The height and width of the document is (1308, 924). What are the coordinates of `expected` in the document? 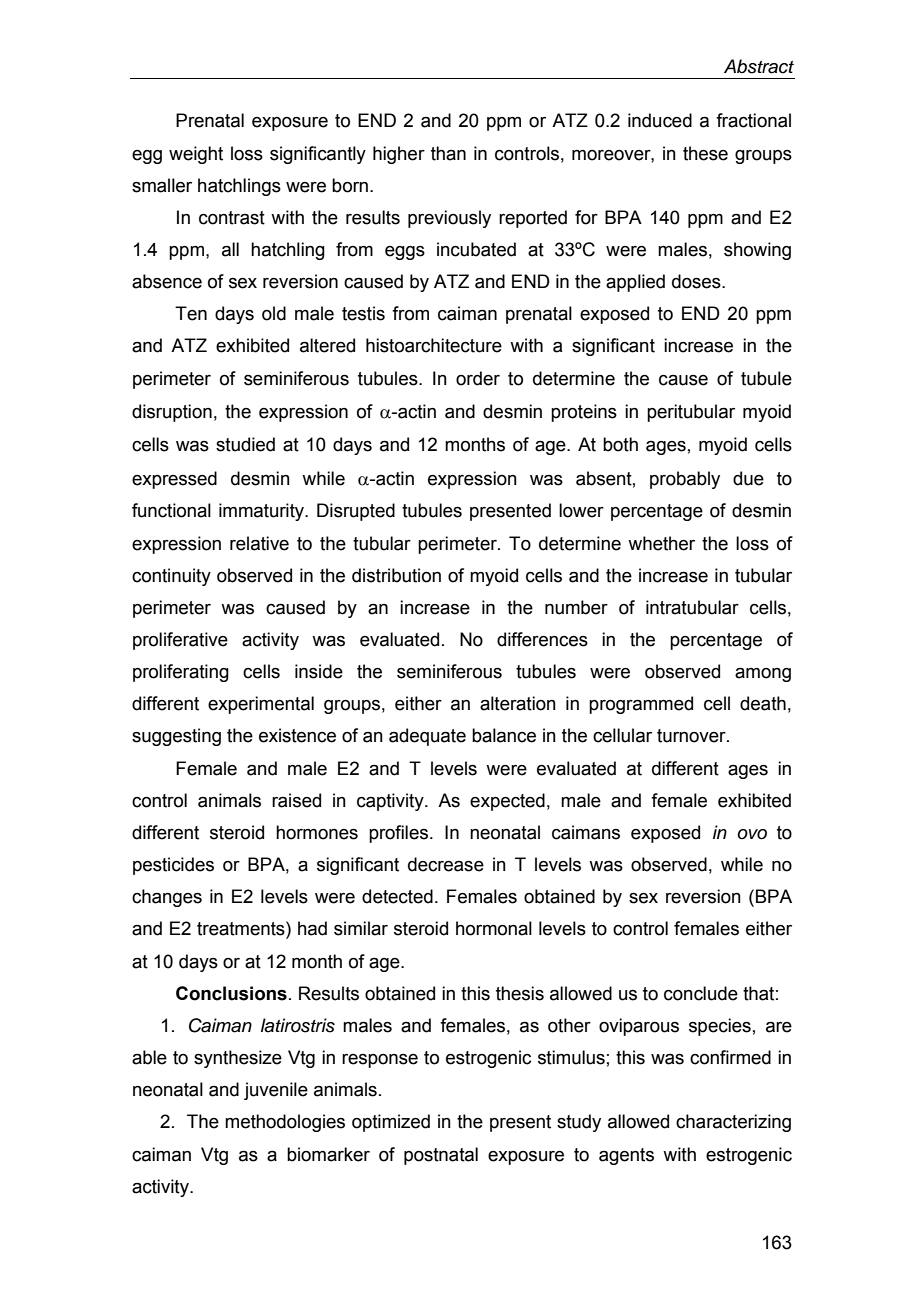 It's located at (507, 802).
